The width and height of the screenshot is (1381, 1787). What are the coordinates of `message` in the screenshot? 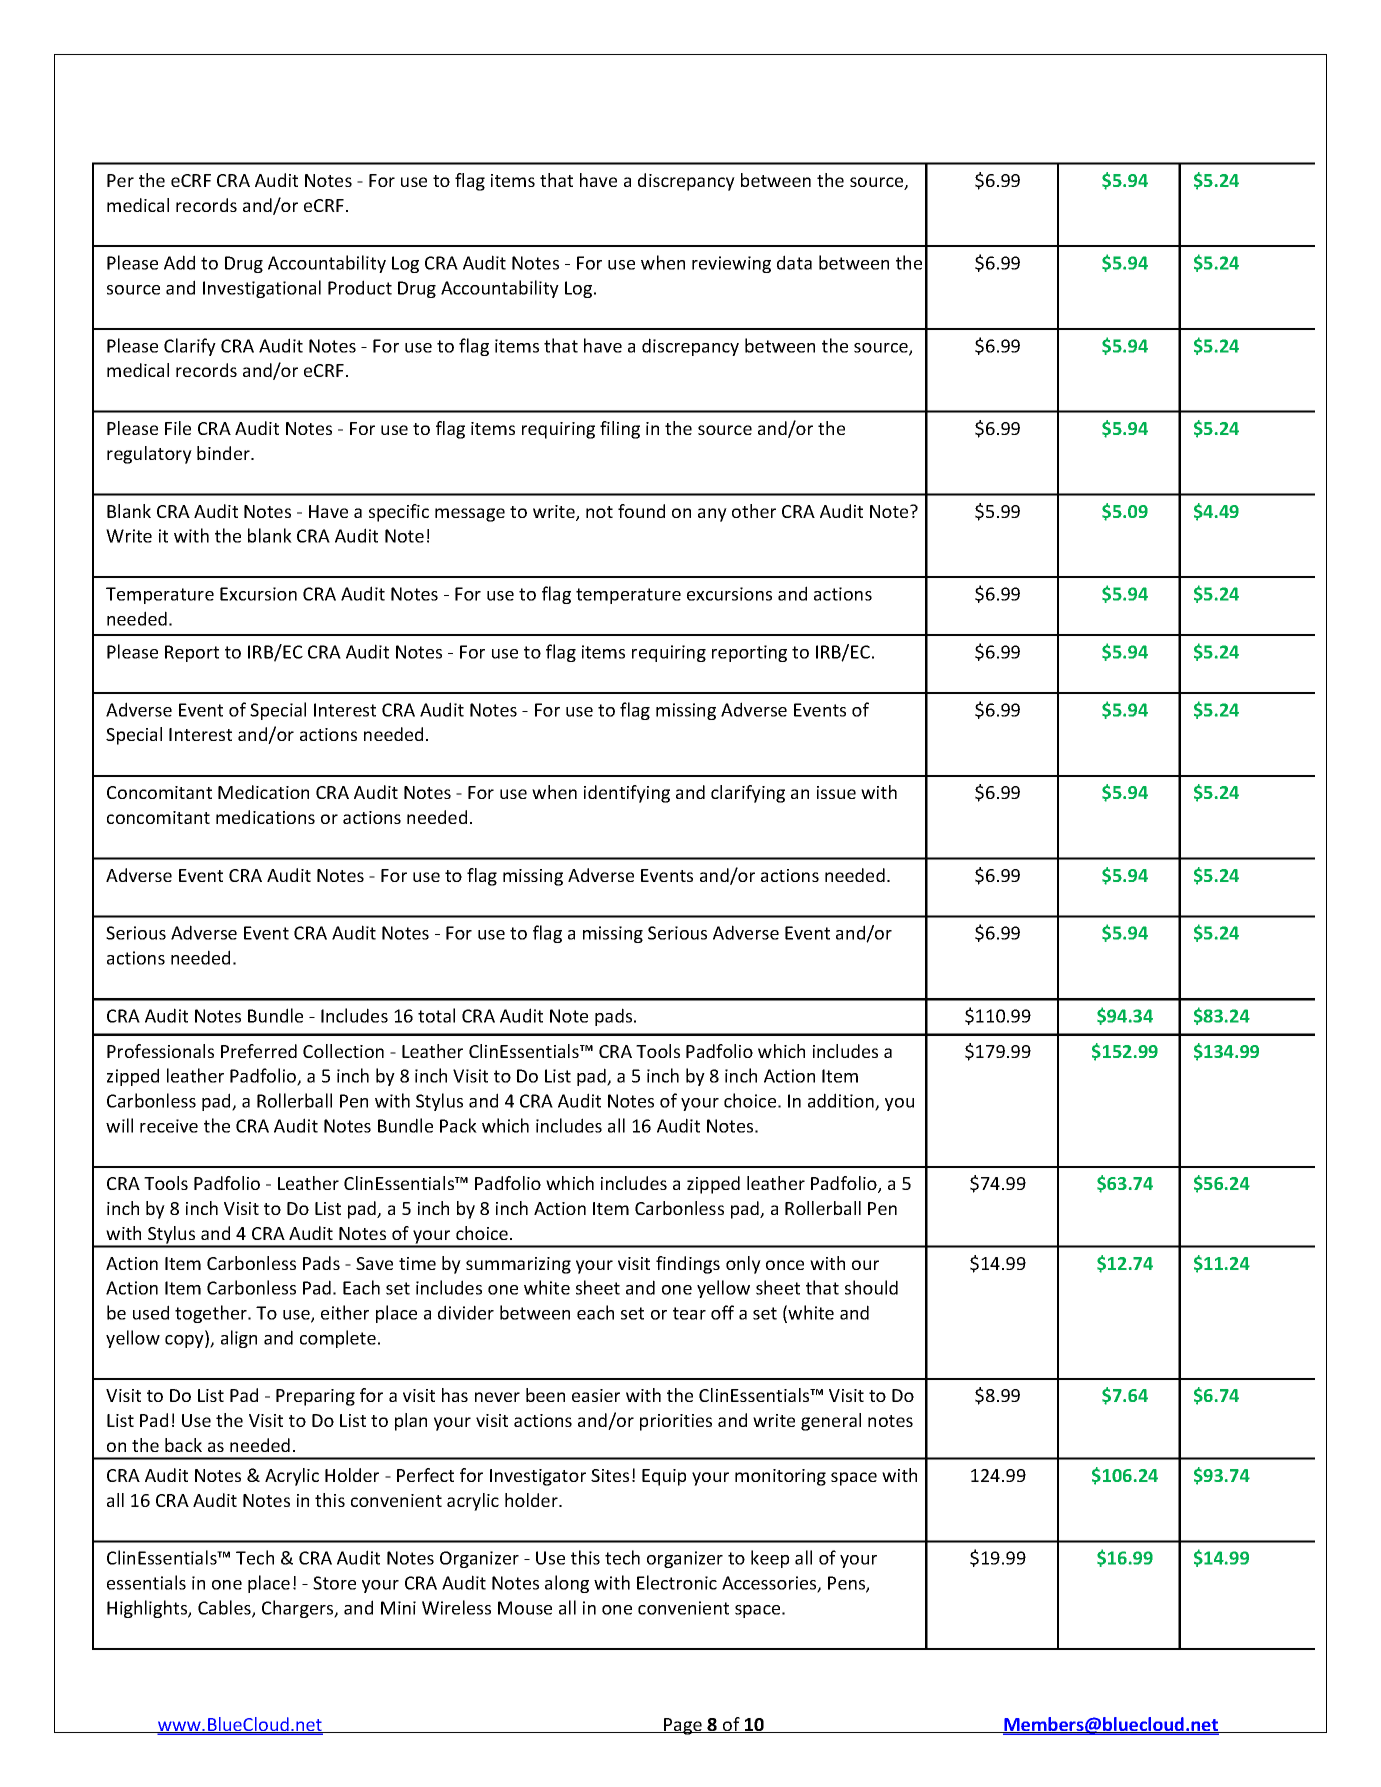 It's located at (470, 515).
